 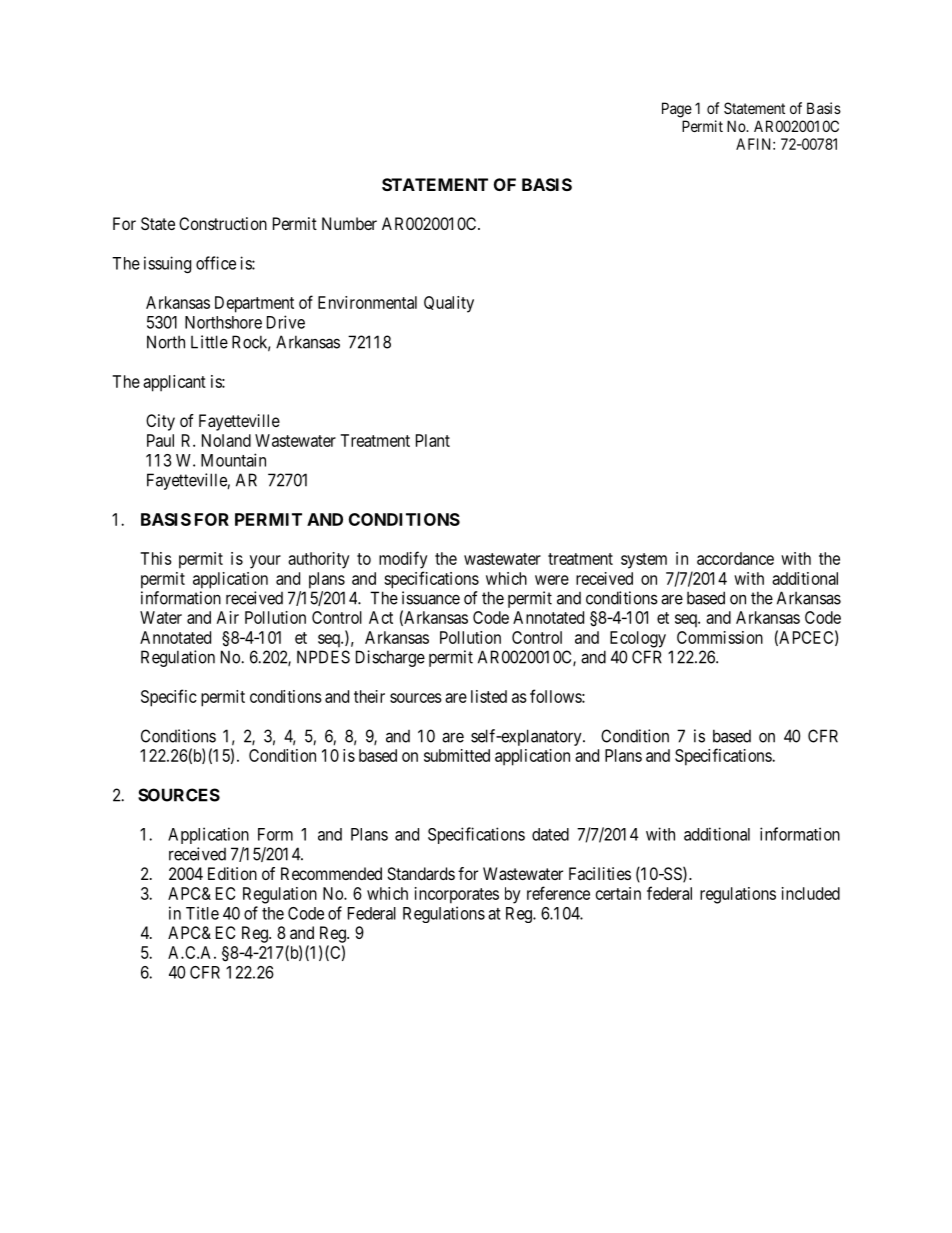 I want to click on Page, so click(x=677, y=110).
